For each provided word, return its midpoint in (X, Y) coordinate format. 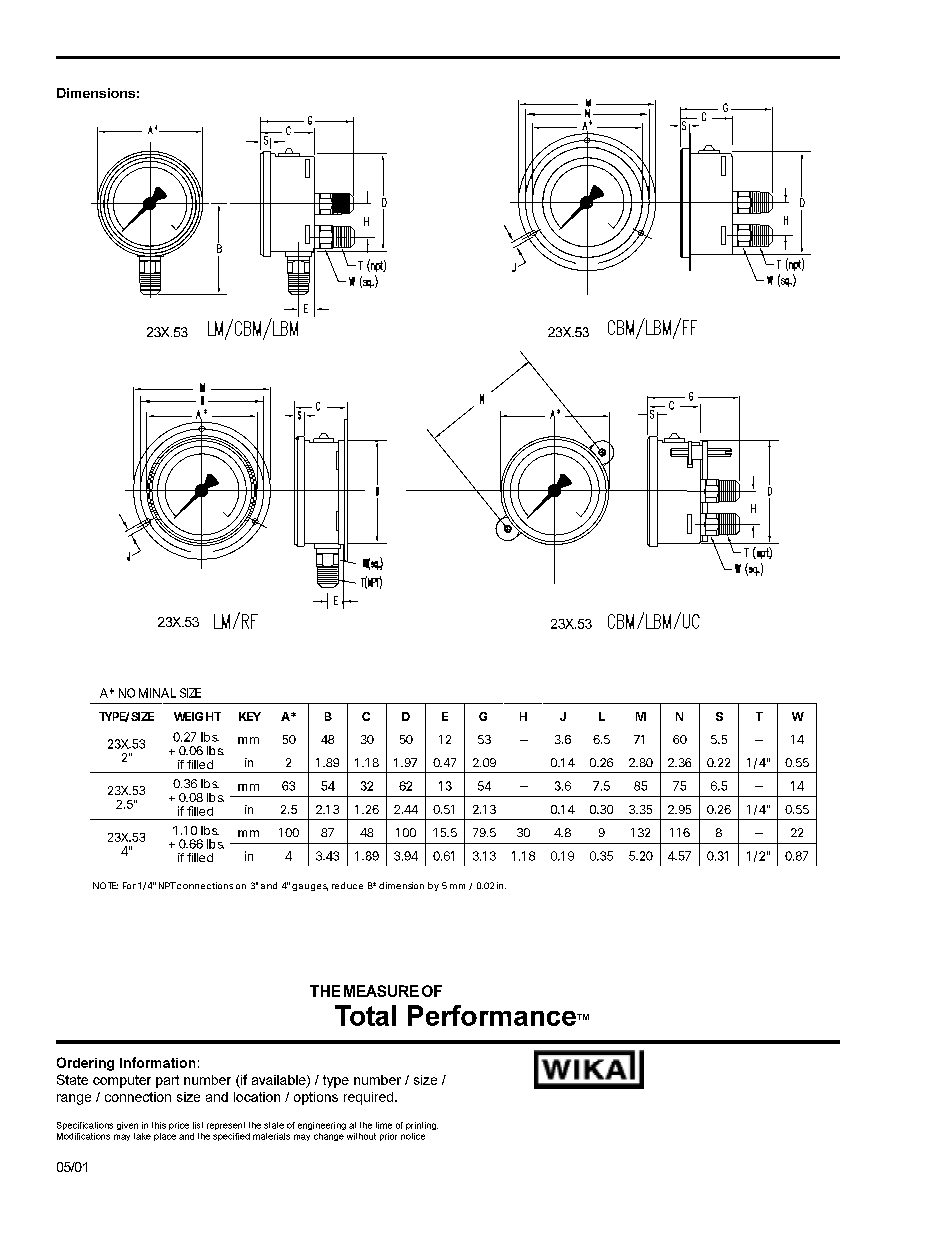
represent (226, 1126)
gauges (310, 887)
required (370, 1098)
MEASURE (381, 991)
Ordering (85, 1064)
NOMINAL (147, 693)
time (384, 1125)
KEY (250, 716)
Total (365, 1015)
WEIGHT (197, 716)
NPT (167, 885)
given (127, 1126)
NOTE (105, 885)
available (280, 1081)
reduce (347, 885)
